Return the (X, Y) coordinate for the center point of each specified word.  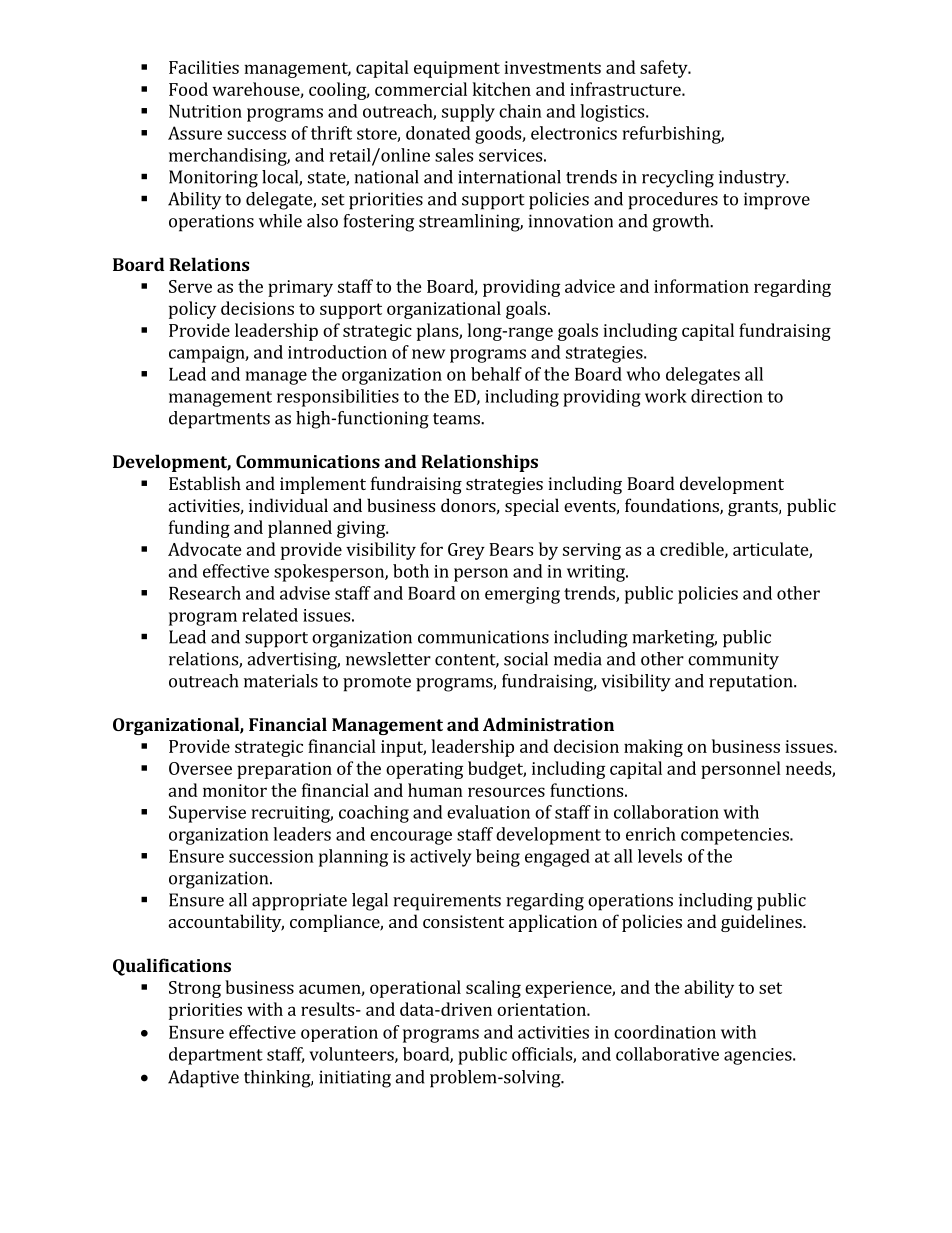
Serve (190, 286)
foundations (673, 506)
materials (281, 681)
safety (665, 69)
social (526, 659)
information (701, 286)
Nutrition (205, 111)
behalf (496, 374)
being (498, 858)
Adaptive (203, 1079)
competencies (736, 836)
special (532, 507)
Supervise (207, 814)
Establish (205, 483)
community (733, 661)
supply (468, 113)
